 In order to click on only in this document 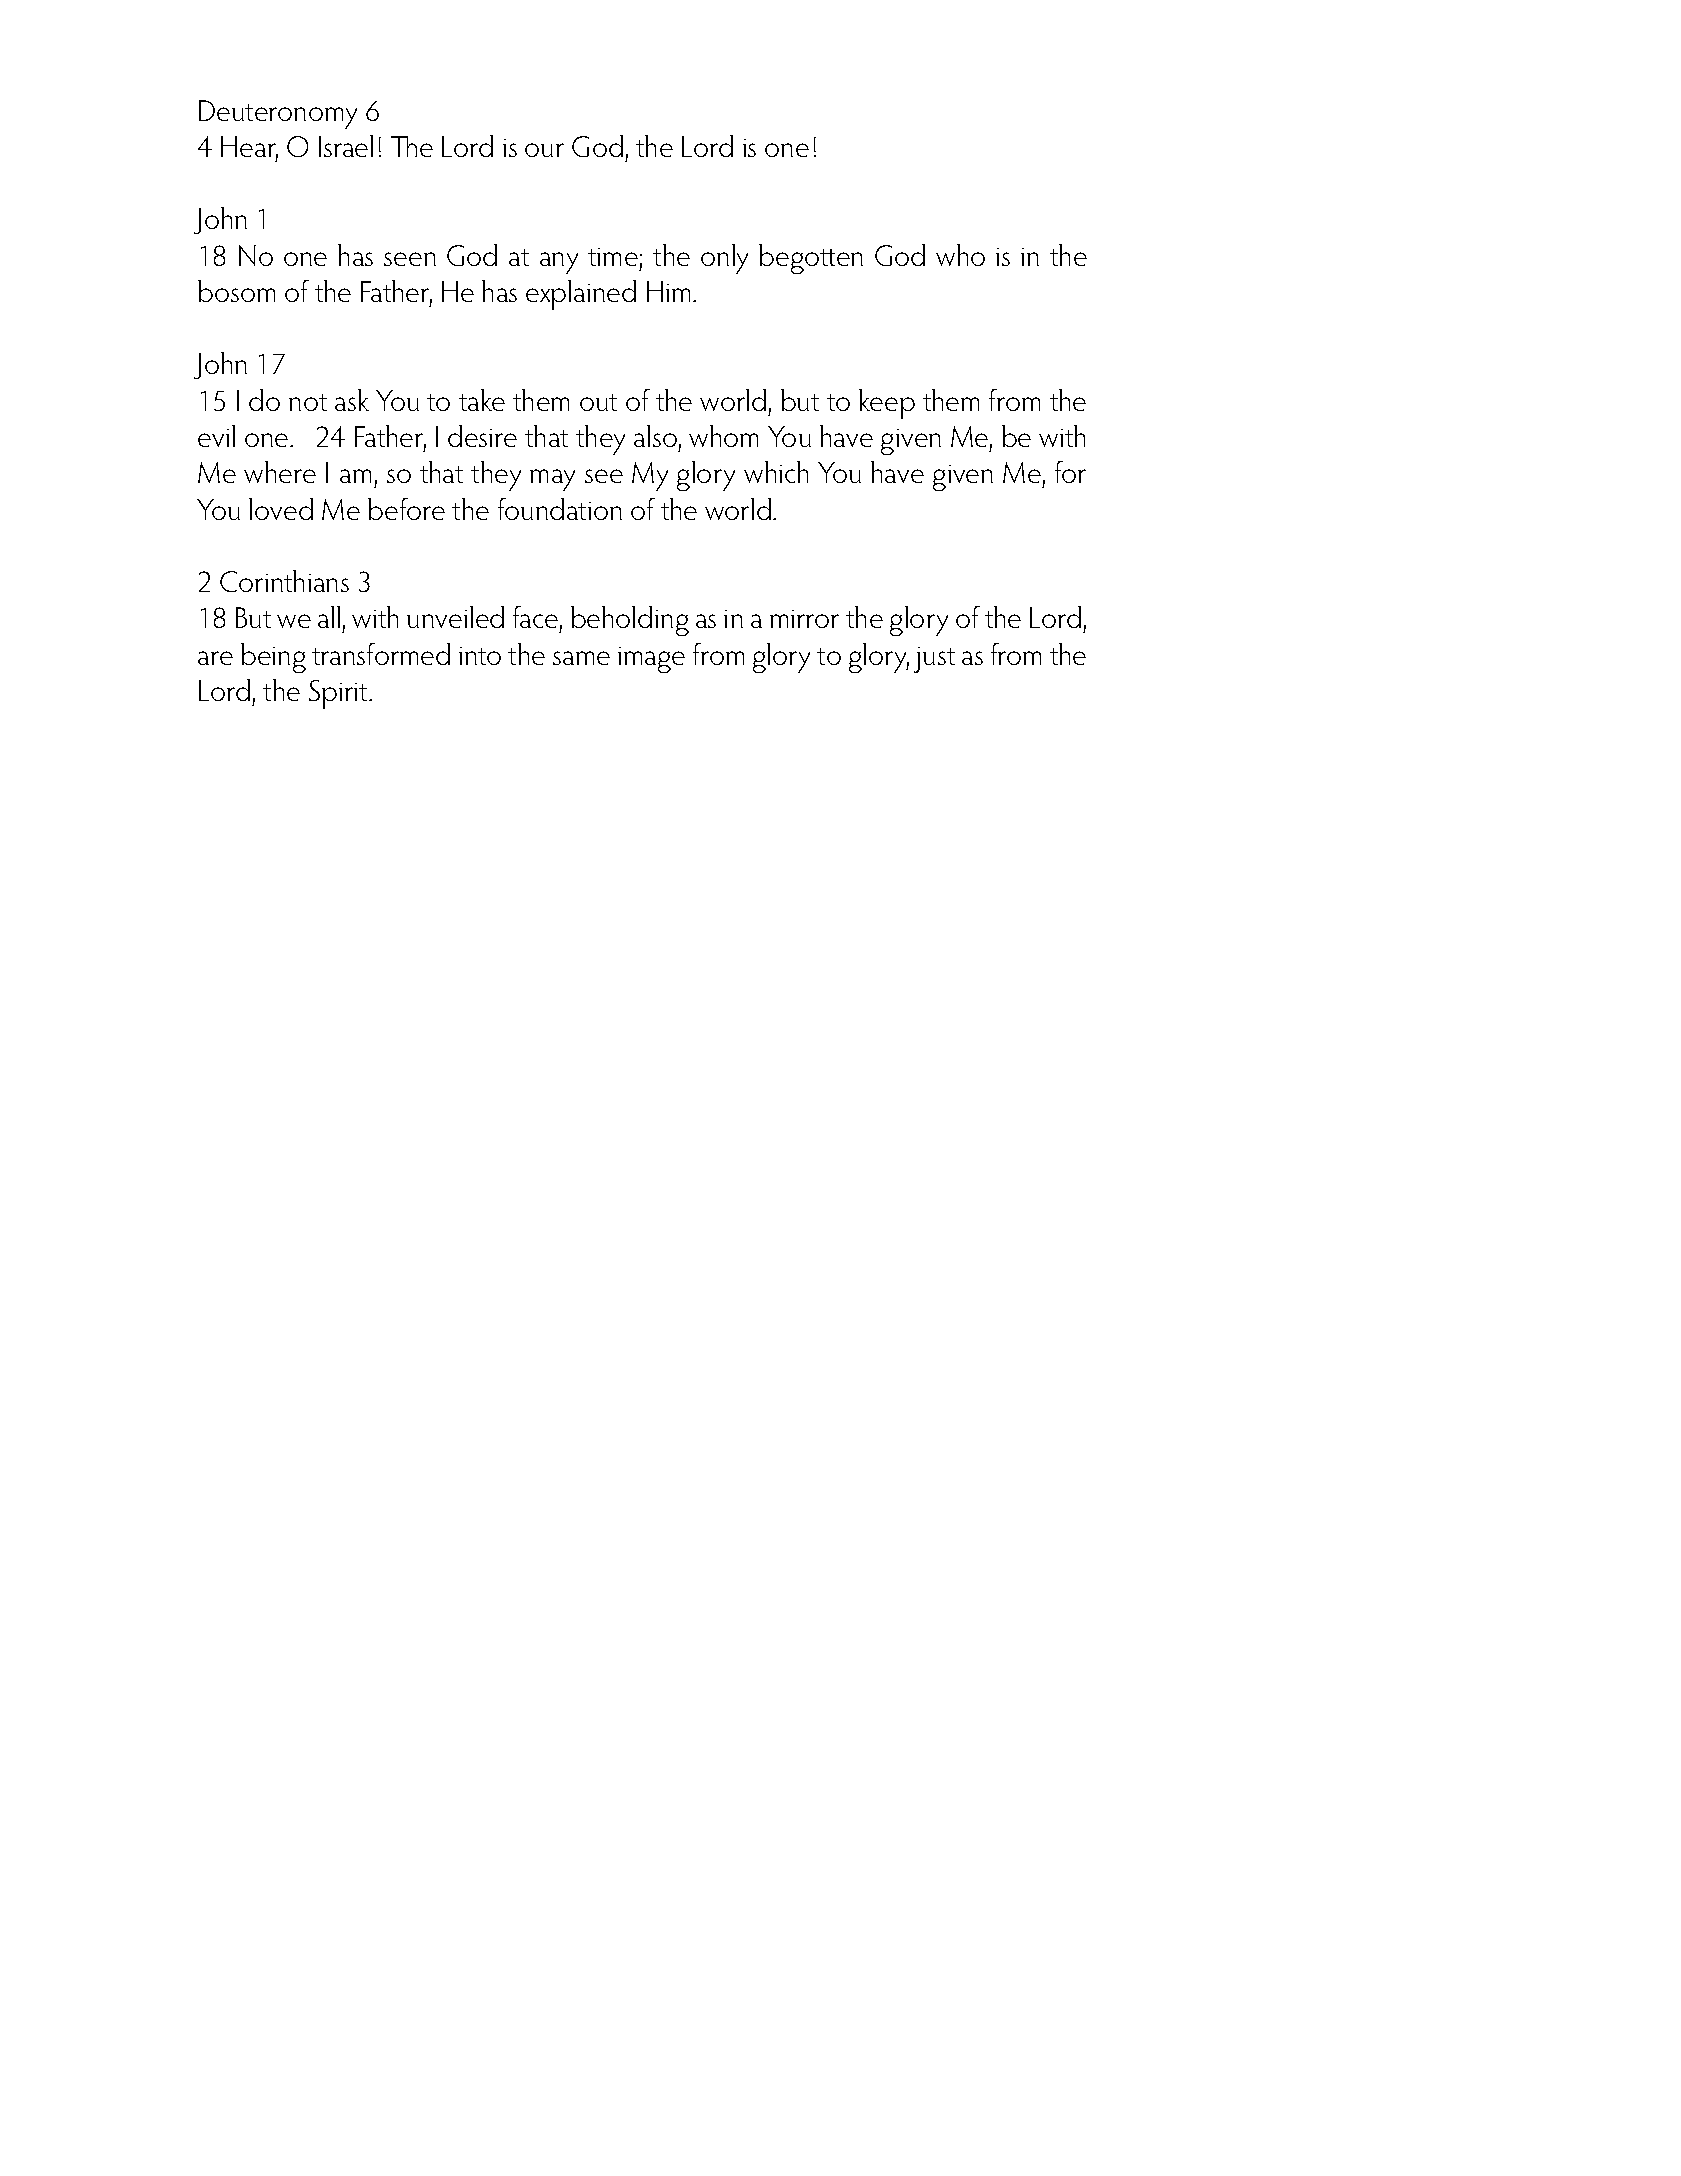, I will do `click(724, 259)`.
